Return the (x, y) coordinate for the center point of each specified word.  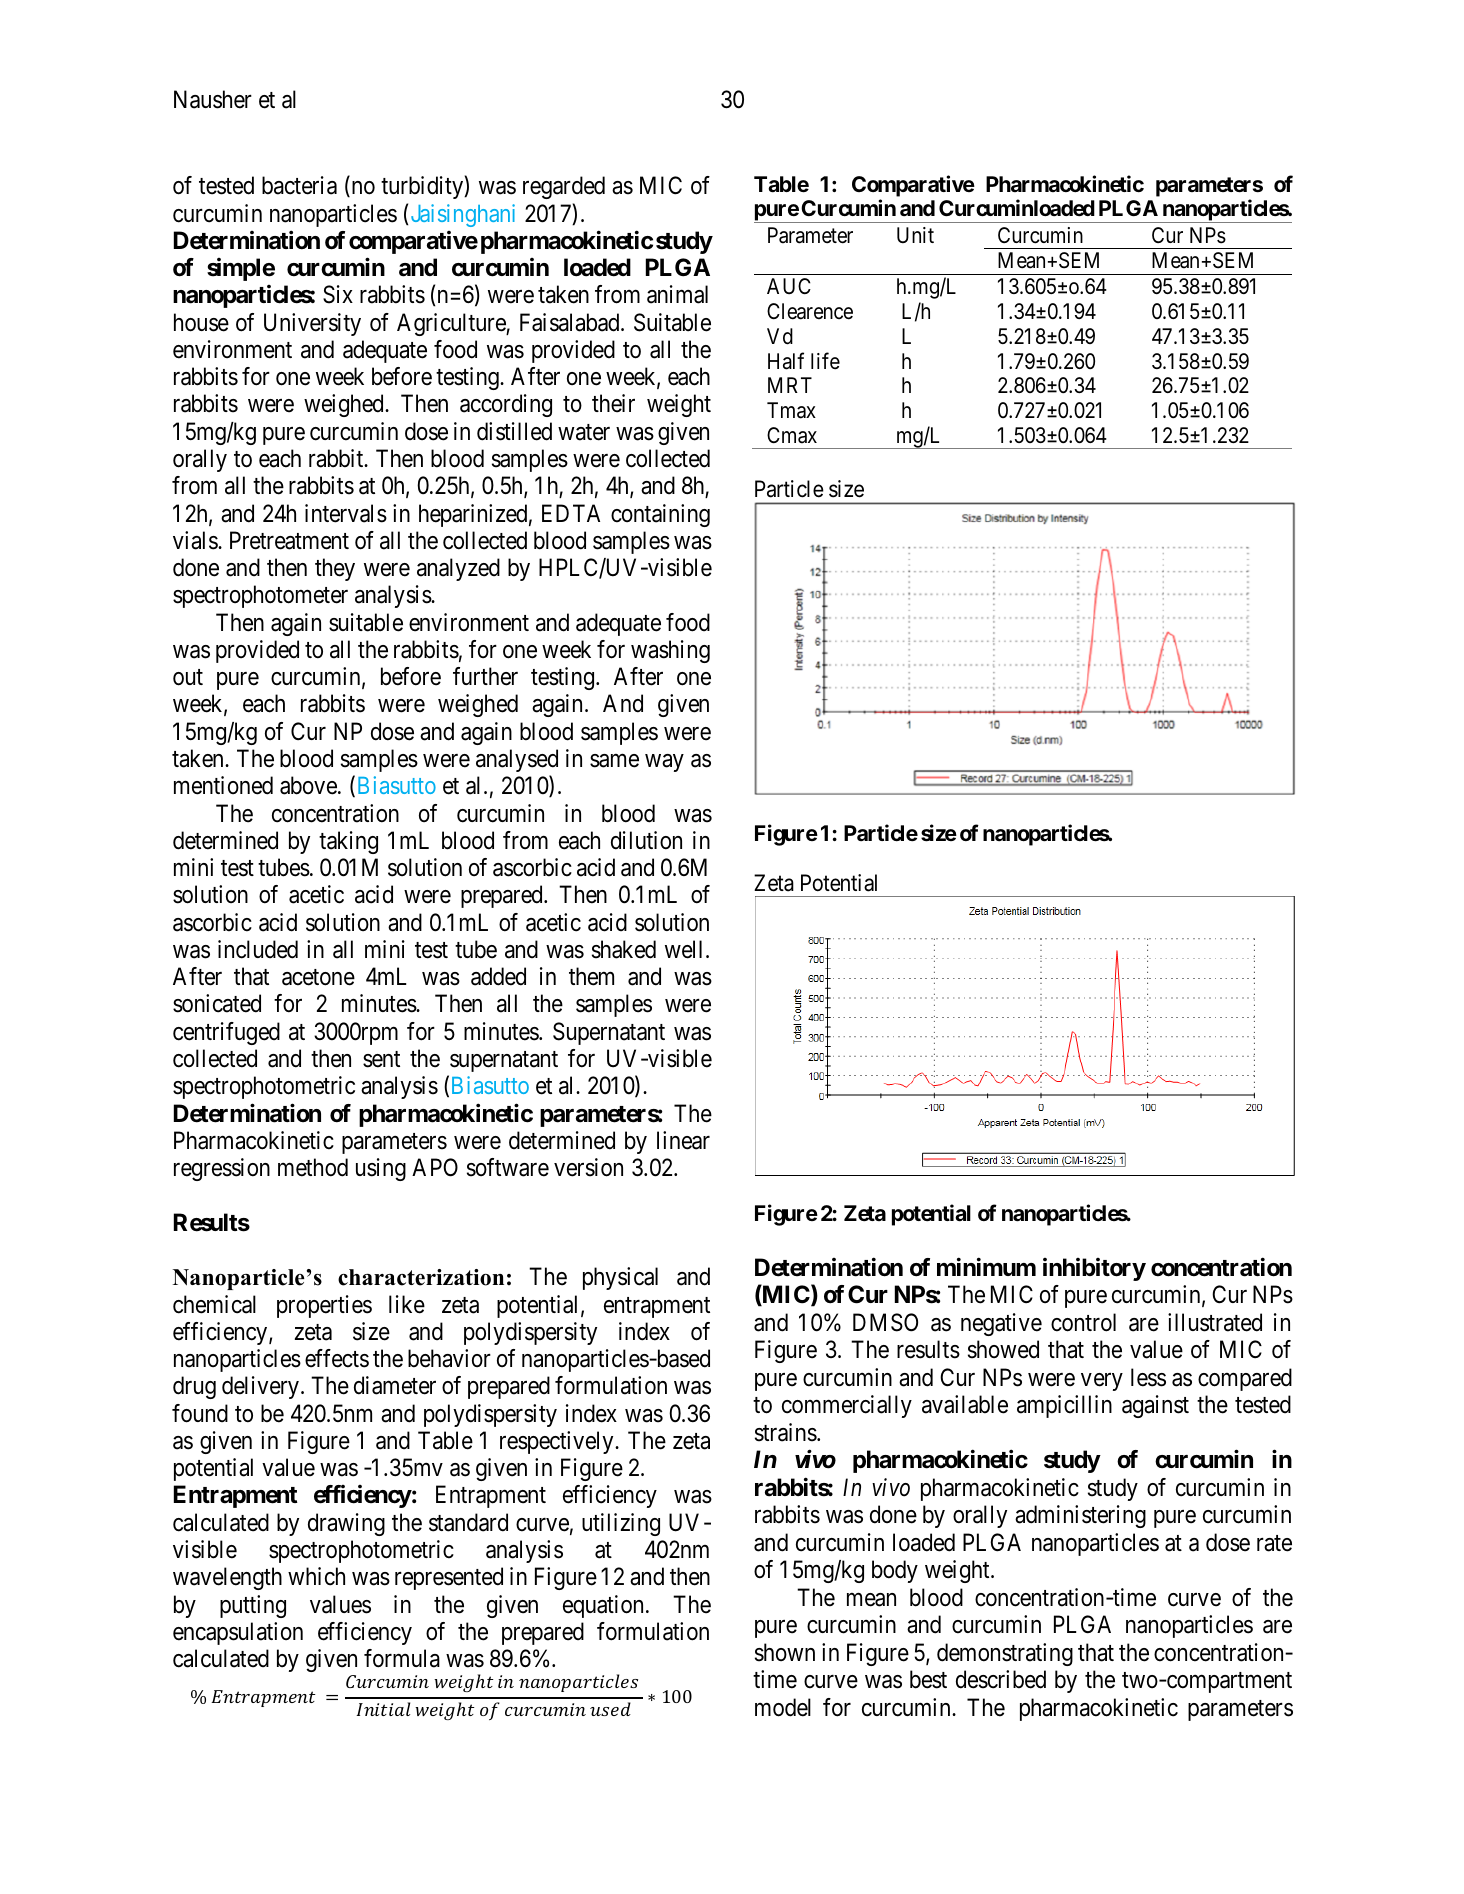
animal (677, 294)
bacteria (299, 185)
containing (660, 515)
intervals (346, 513)
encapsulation (238, 1633)
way (664, 763)
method (313, 1167)
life (825, 361)
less (1148, 1377)
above (309, 785)
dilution (646, 840)
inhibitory (1094, 1269)
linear (683, 1140)
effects (337, 1358)
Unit (915, 235)
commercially (847, 1406)
